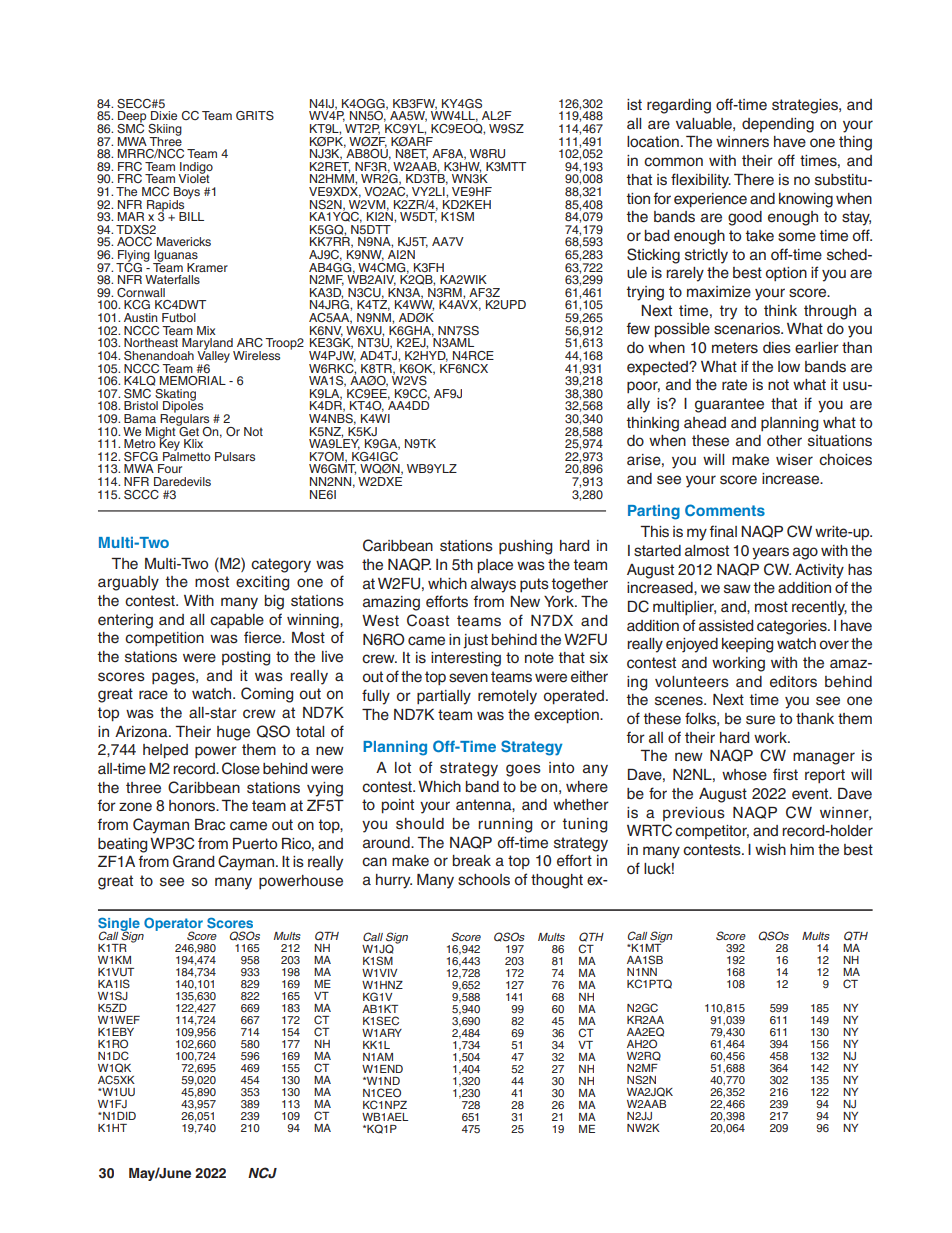 The height and width of the page is (1233, 952). Describe the element at coordinates (206, 330) in the page. I see `Mix` at that location.
